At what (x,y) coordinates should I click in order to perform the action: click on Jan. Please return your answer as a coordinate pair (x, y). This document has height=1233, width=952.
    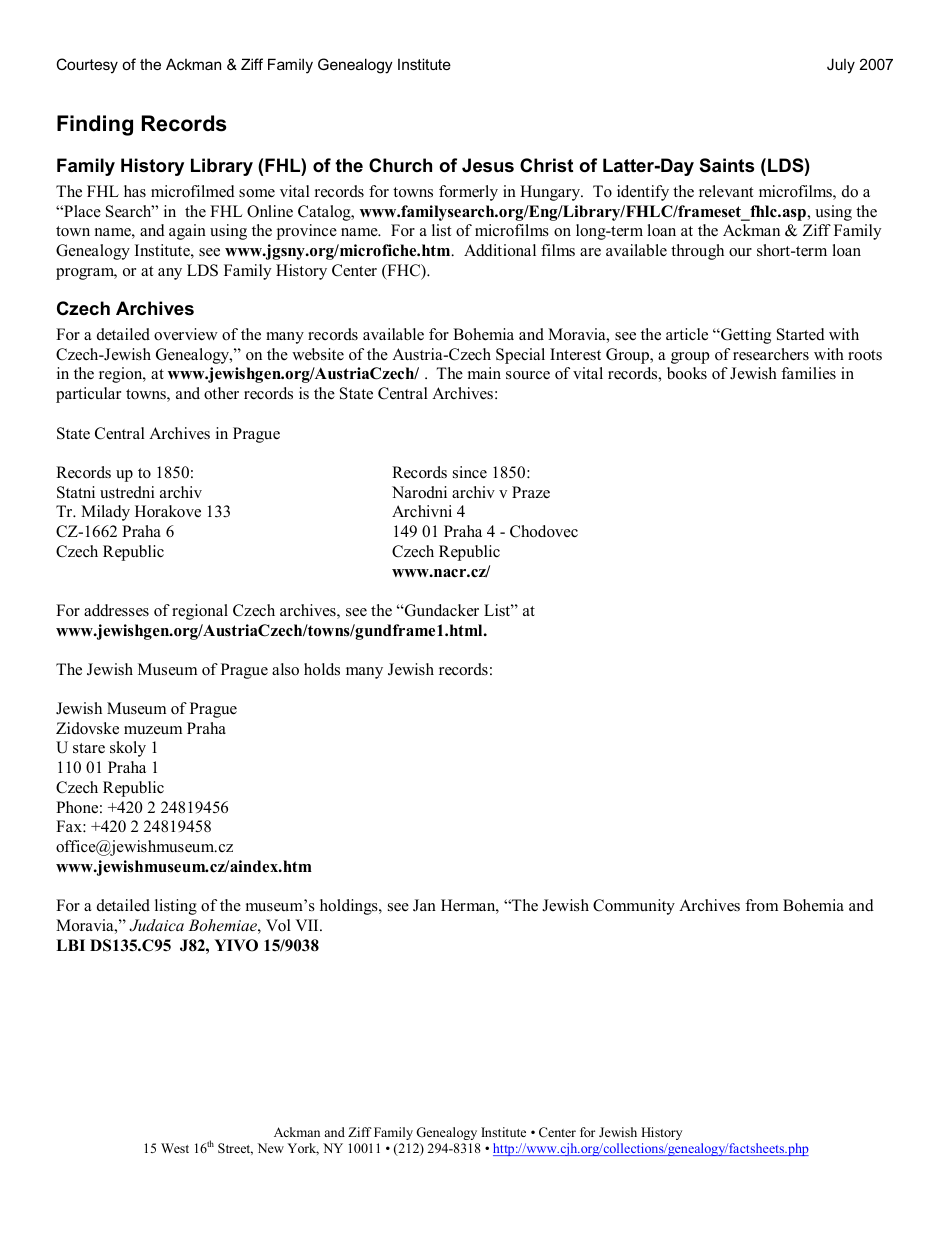
    Looking at the image, I should click on (424, 905).
